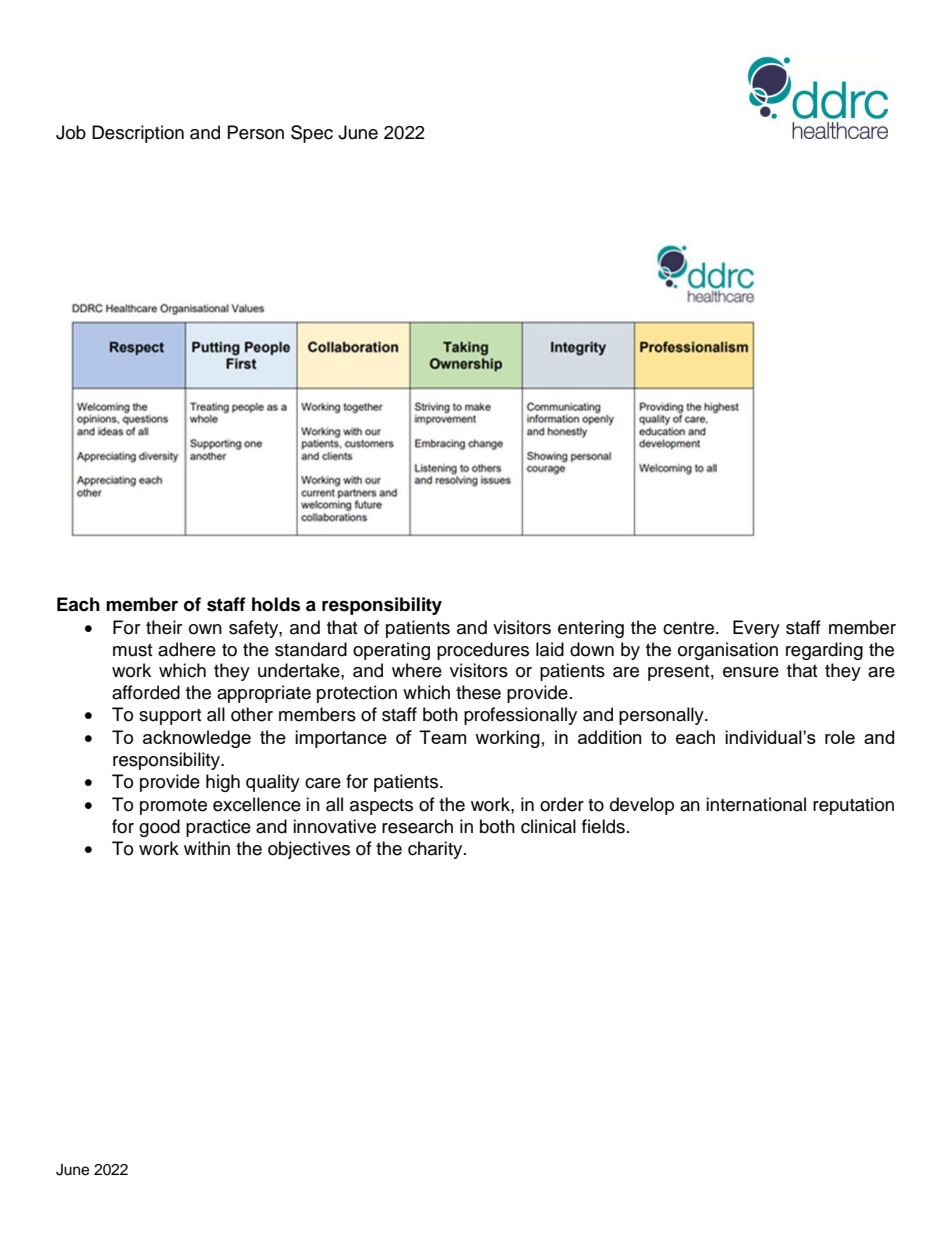  What do you see at coordinates (417, 826) in the image?
I see `research` at bounding box center [417, 826].
